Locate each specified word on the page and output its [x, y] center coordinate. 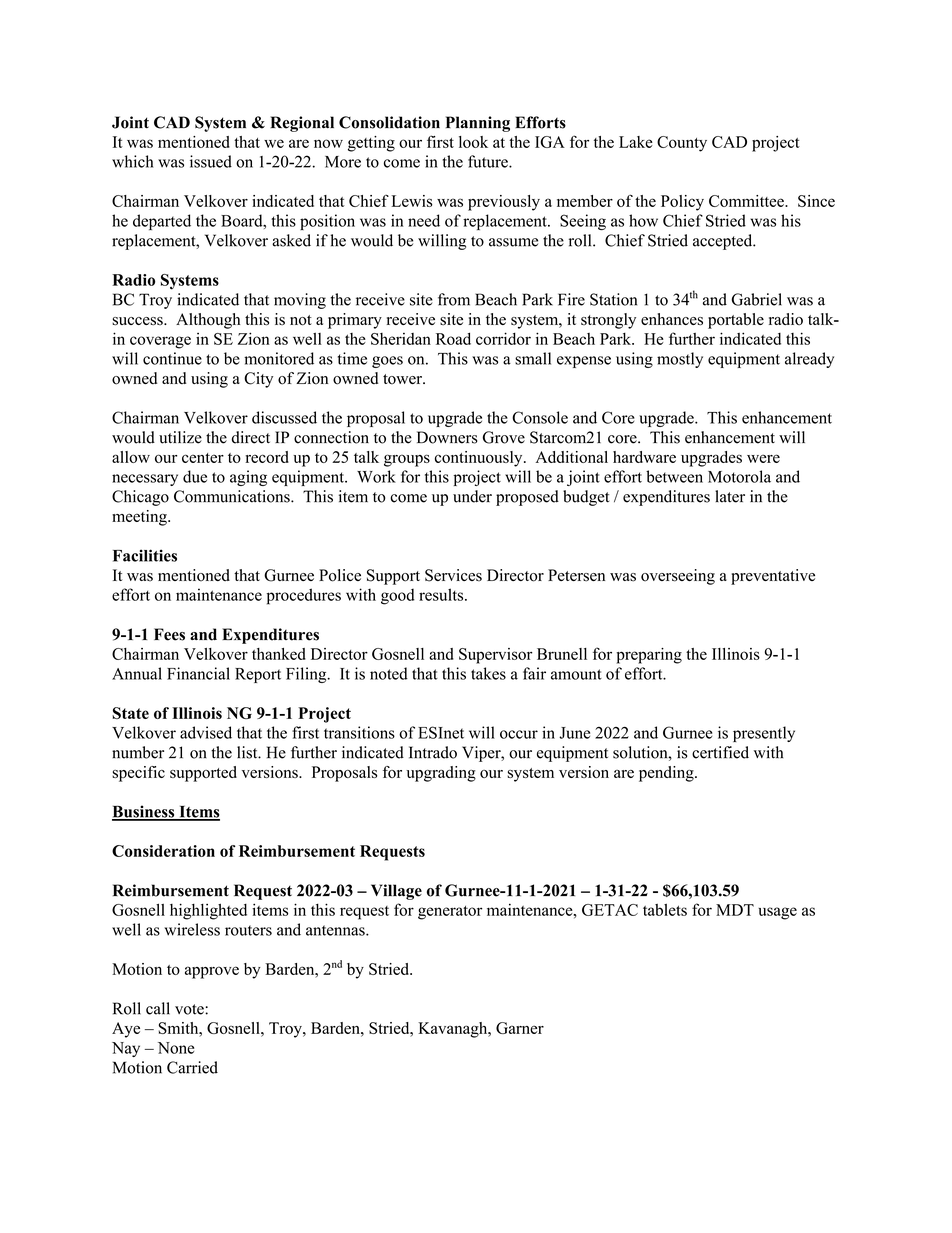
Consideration [163, 851]
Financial [198, 673]
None [176, 1048]
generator [450, 913]
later [730, 496]
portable [736, 321]
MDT [735, 910]
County [682, 144]
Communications [233, 496]
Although [208, 321]
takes [488, 673]
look [473, 142]
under [472, 496]
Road [453, 338]
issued [211, 161]
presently [764, 734]
